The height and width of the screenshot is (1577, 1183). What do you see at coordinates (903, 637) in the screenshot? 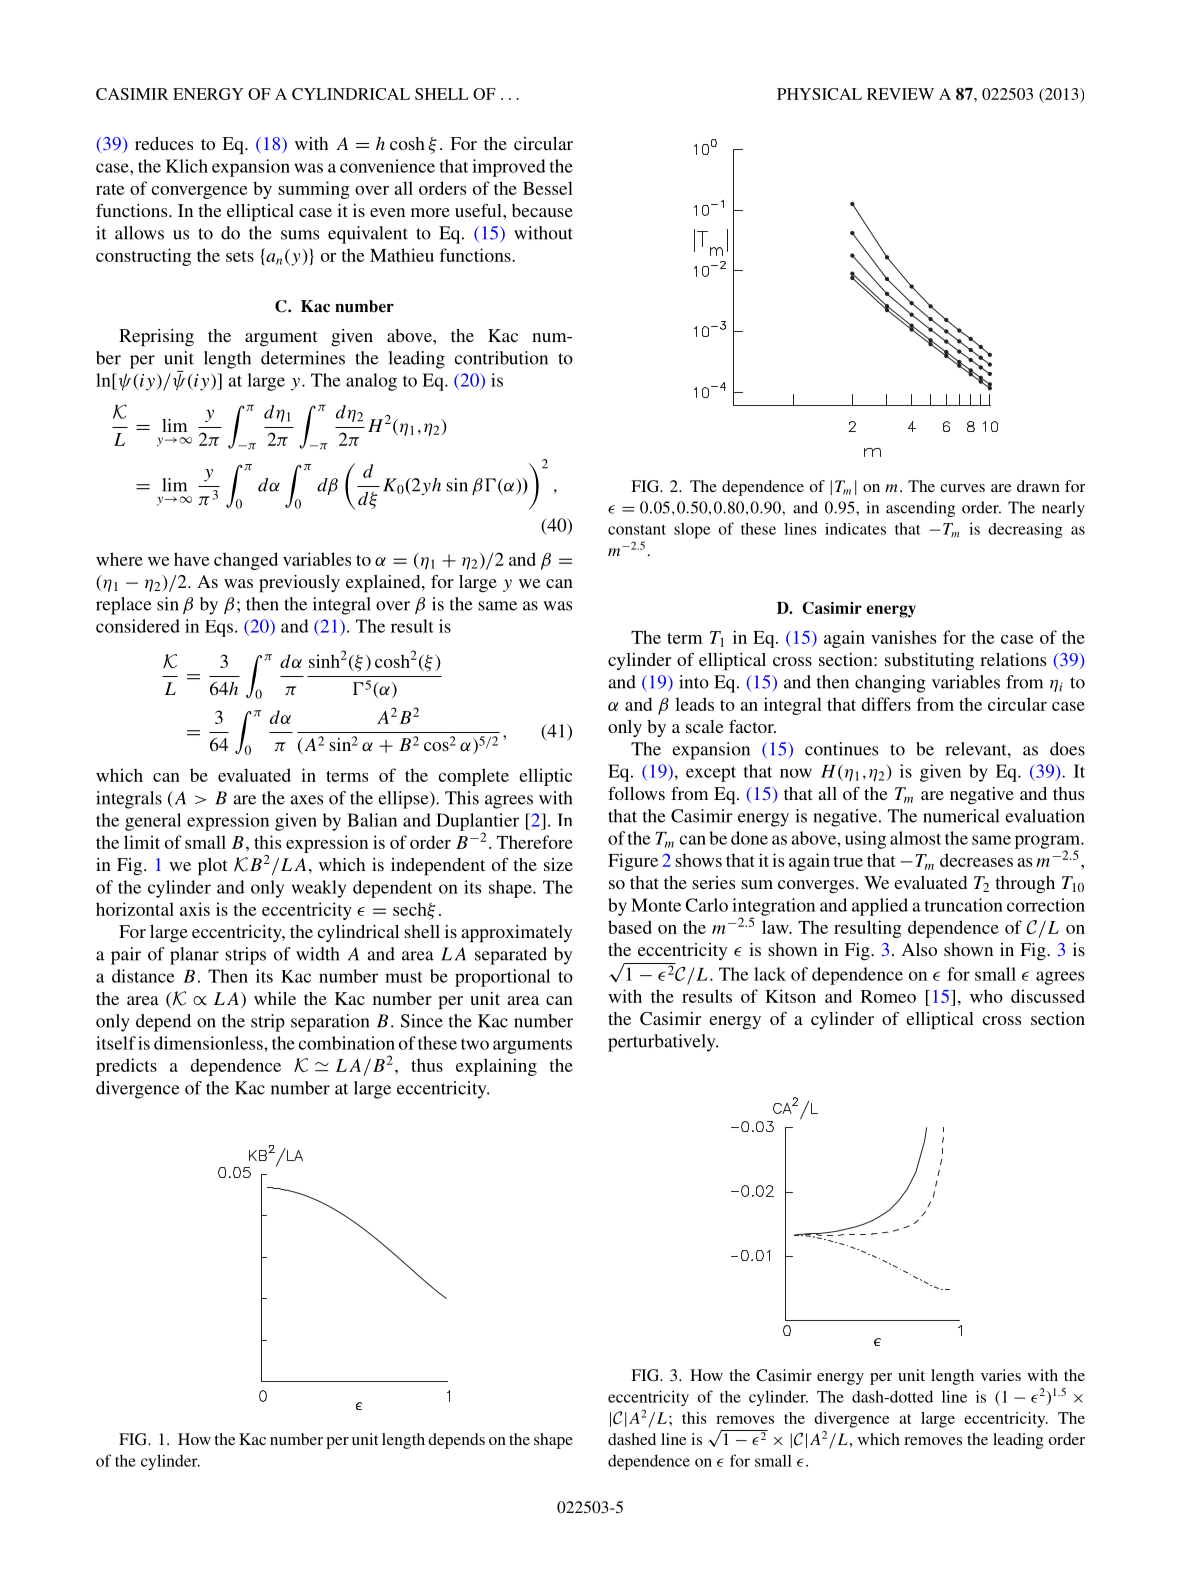
I see `vanishes` at bounding box center [903, 637].
